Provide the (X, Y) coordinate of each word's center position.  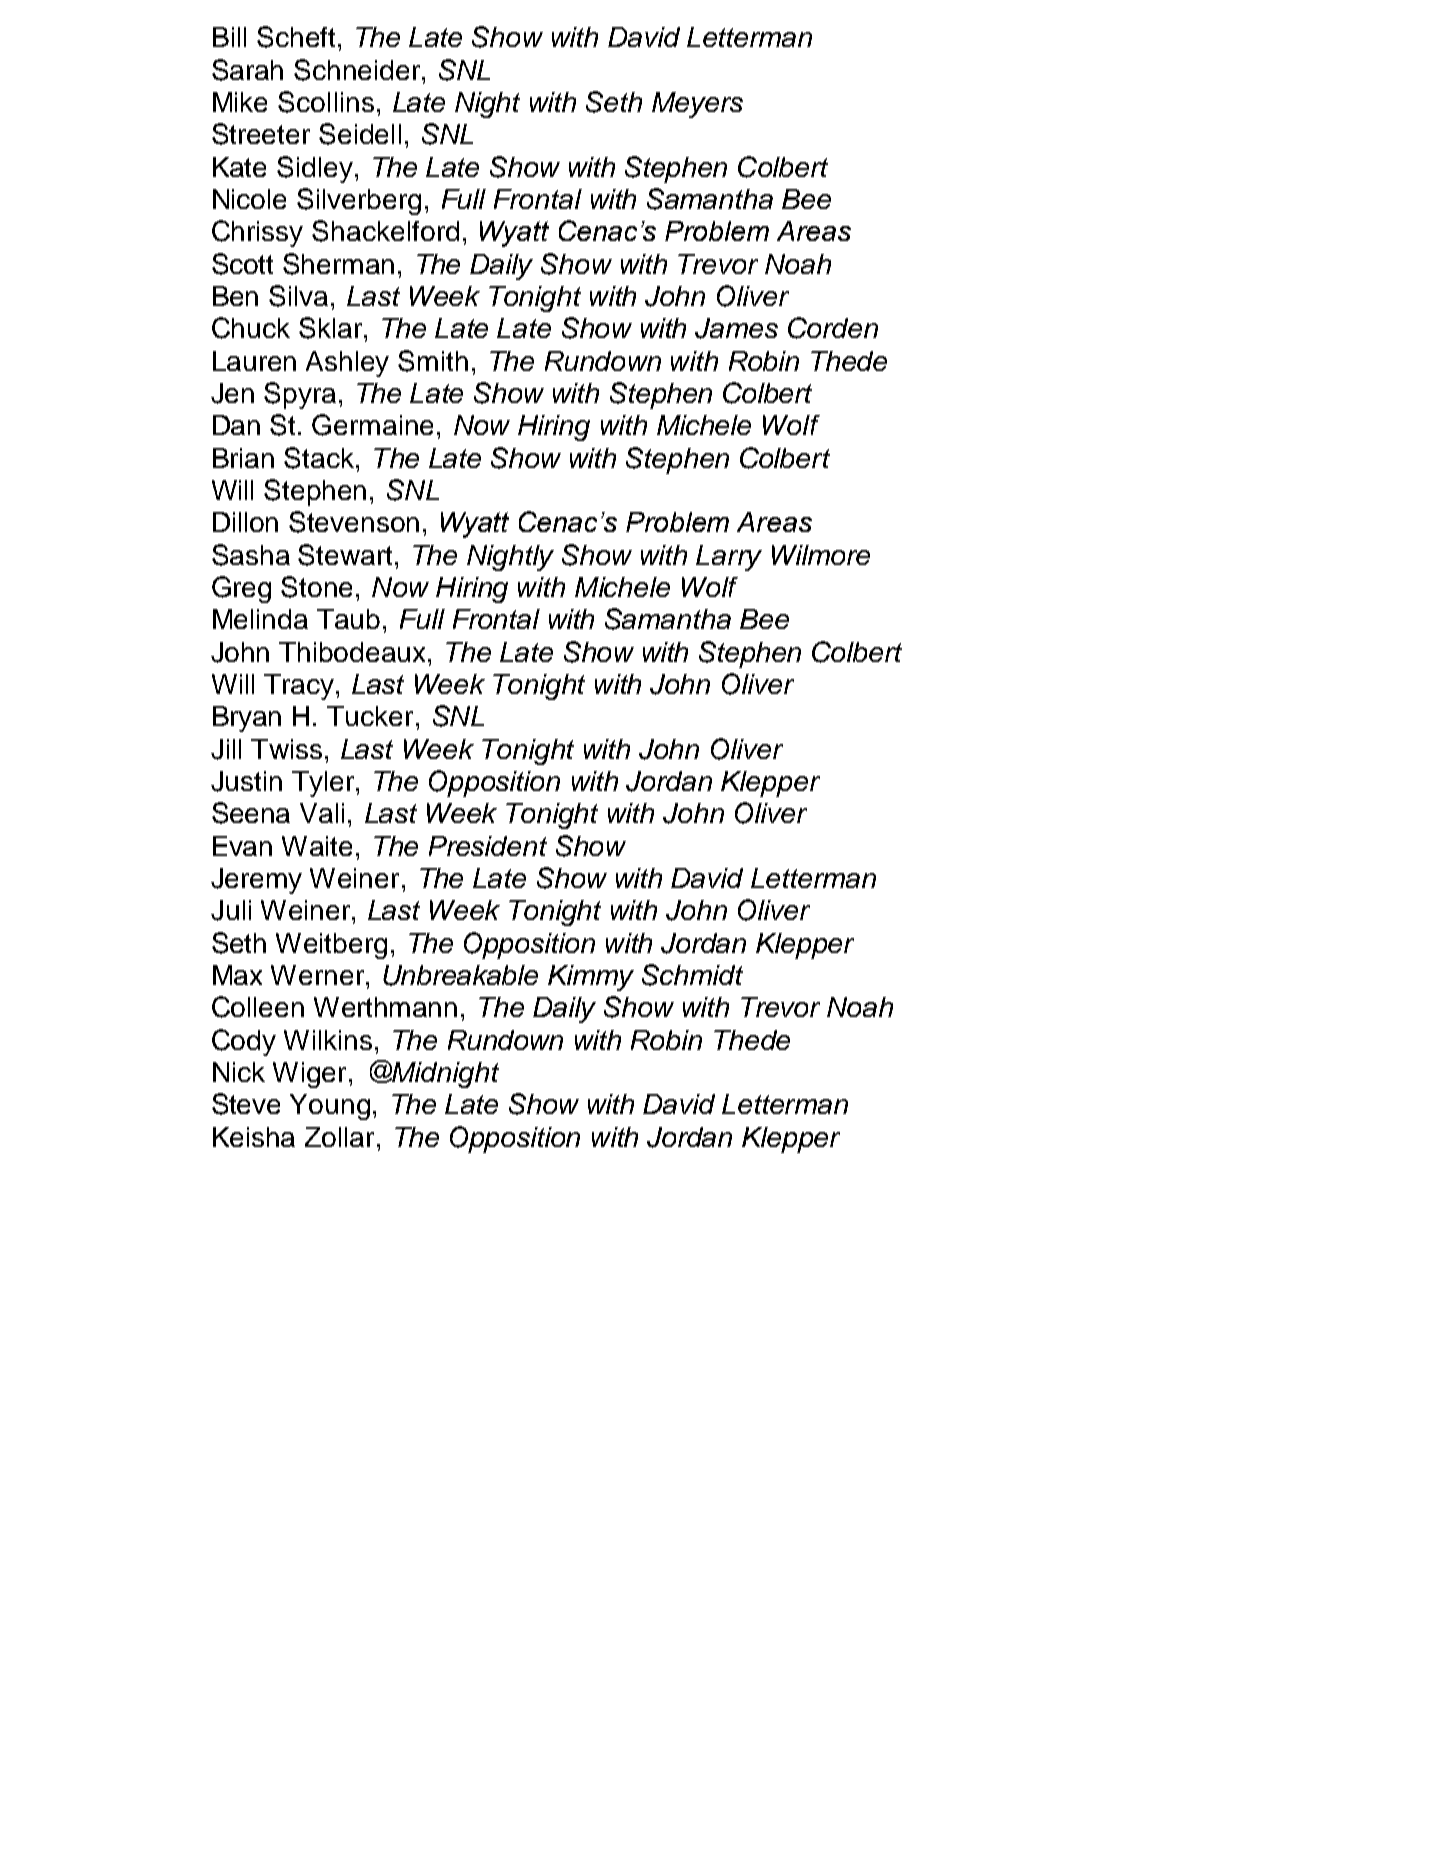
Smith (433, 361)
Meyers (697, 105)
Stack (320, 458)
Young (330, 1107)
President (488, 846)
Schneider (358, 70)
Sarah (247, 70)
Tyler (324, 784)
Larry (729, 558)
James (736, 328)
